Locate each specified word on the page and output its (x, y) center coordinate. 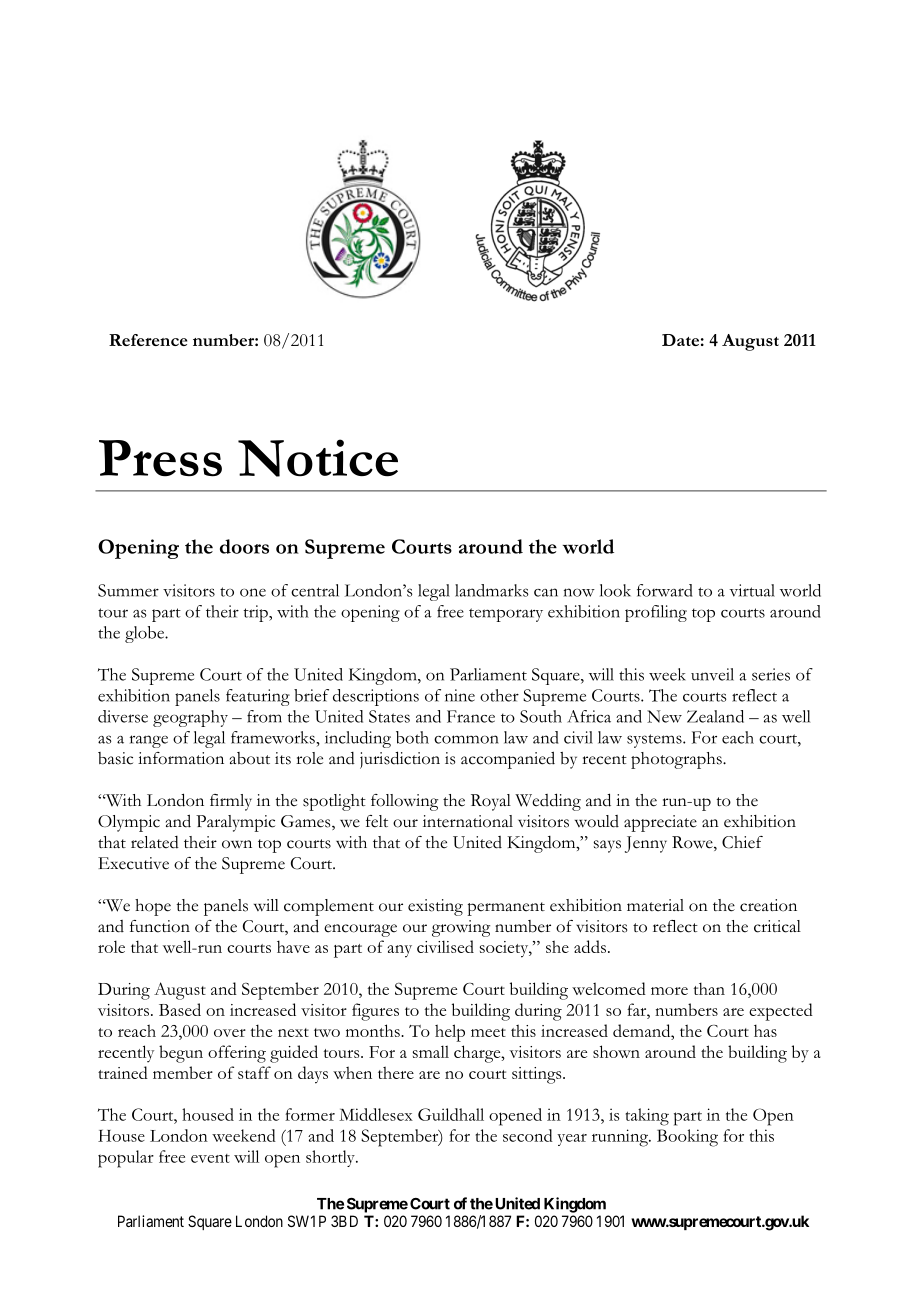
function (160, 926)
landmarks (492, 590)
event (210, 1158)
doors (244, 546)
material (655, 905)
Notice (318, 458)
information (181, 758)
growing (461, 928)
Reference (148, 340)
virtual (752, 590)
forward (665, 590)
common (466, 739)
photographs (677, 760)
